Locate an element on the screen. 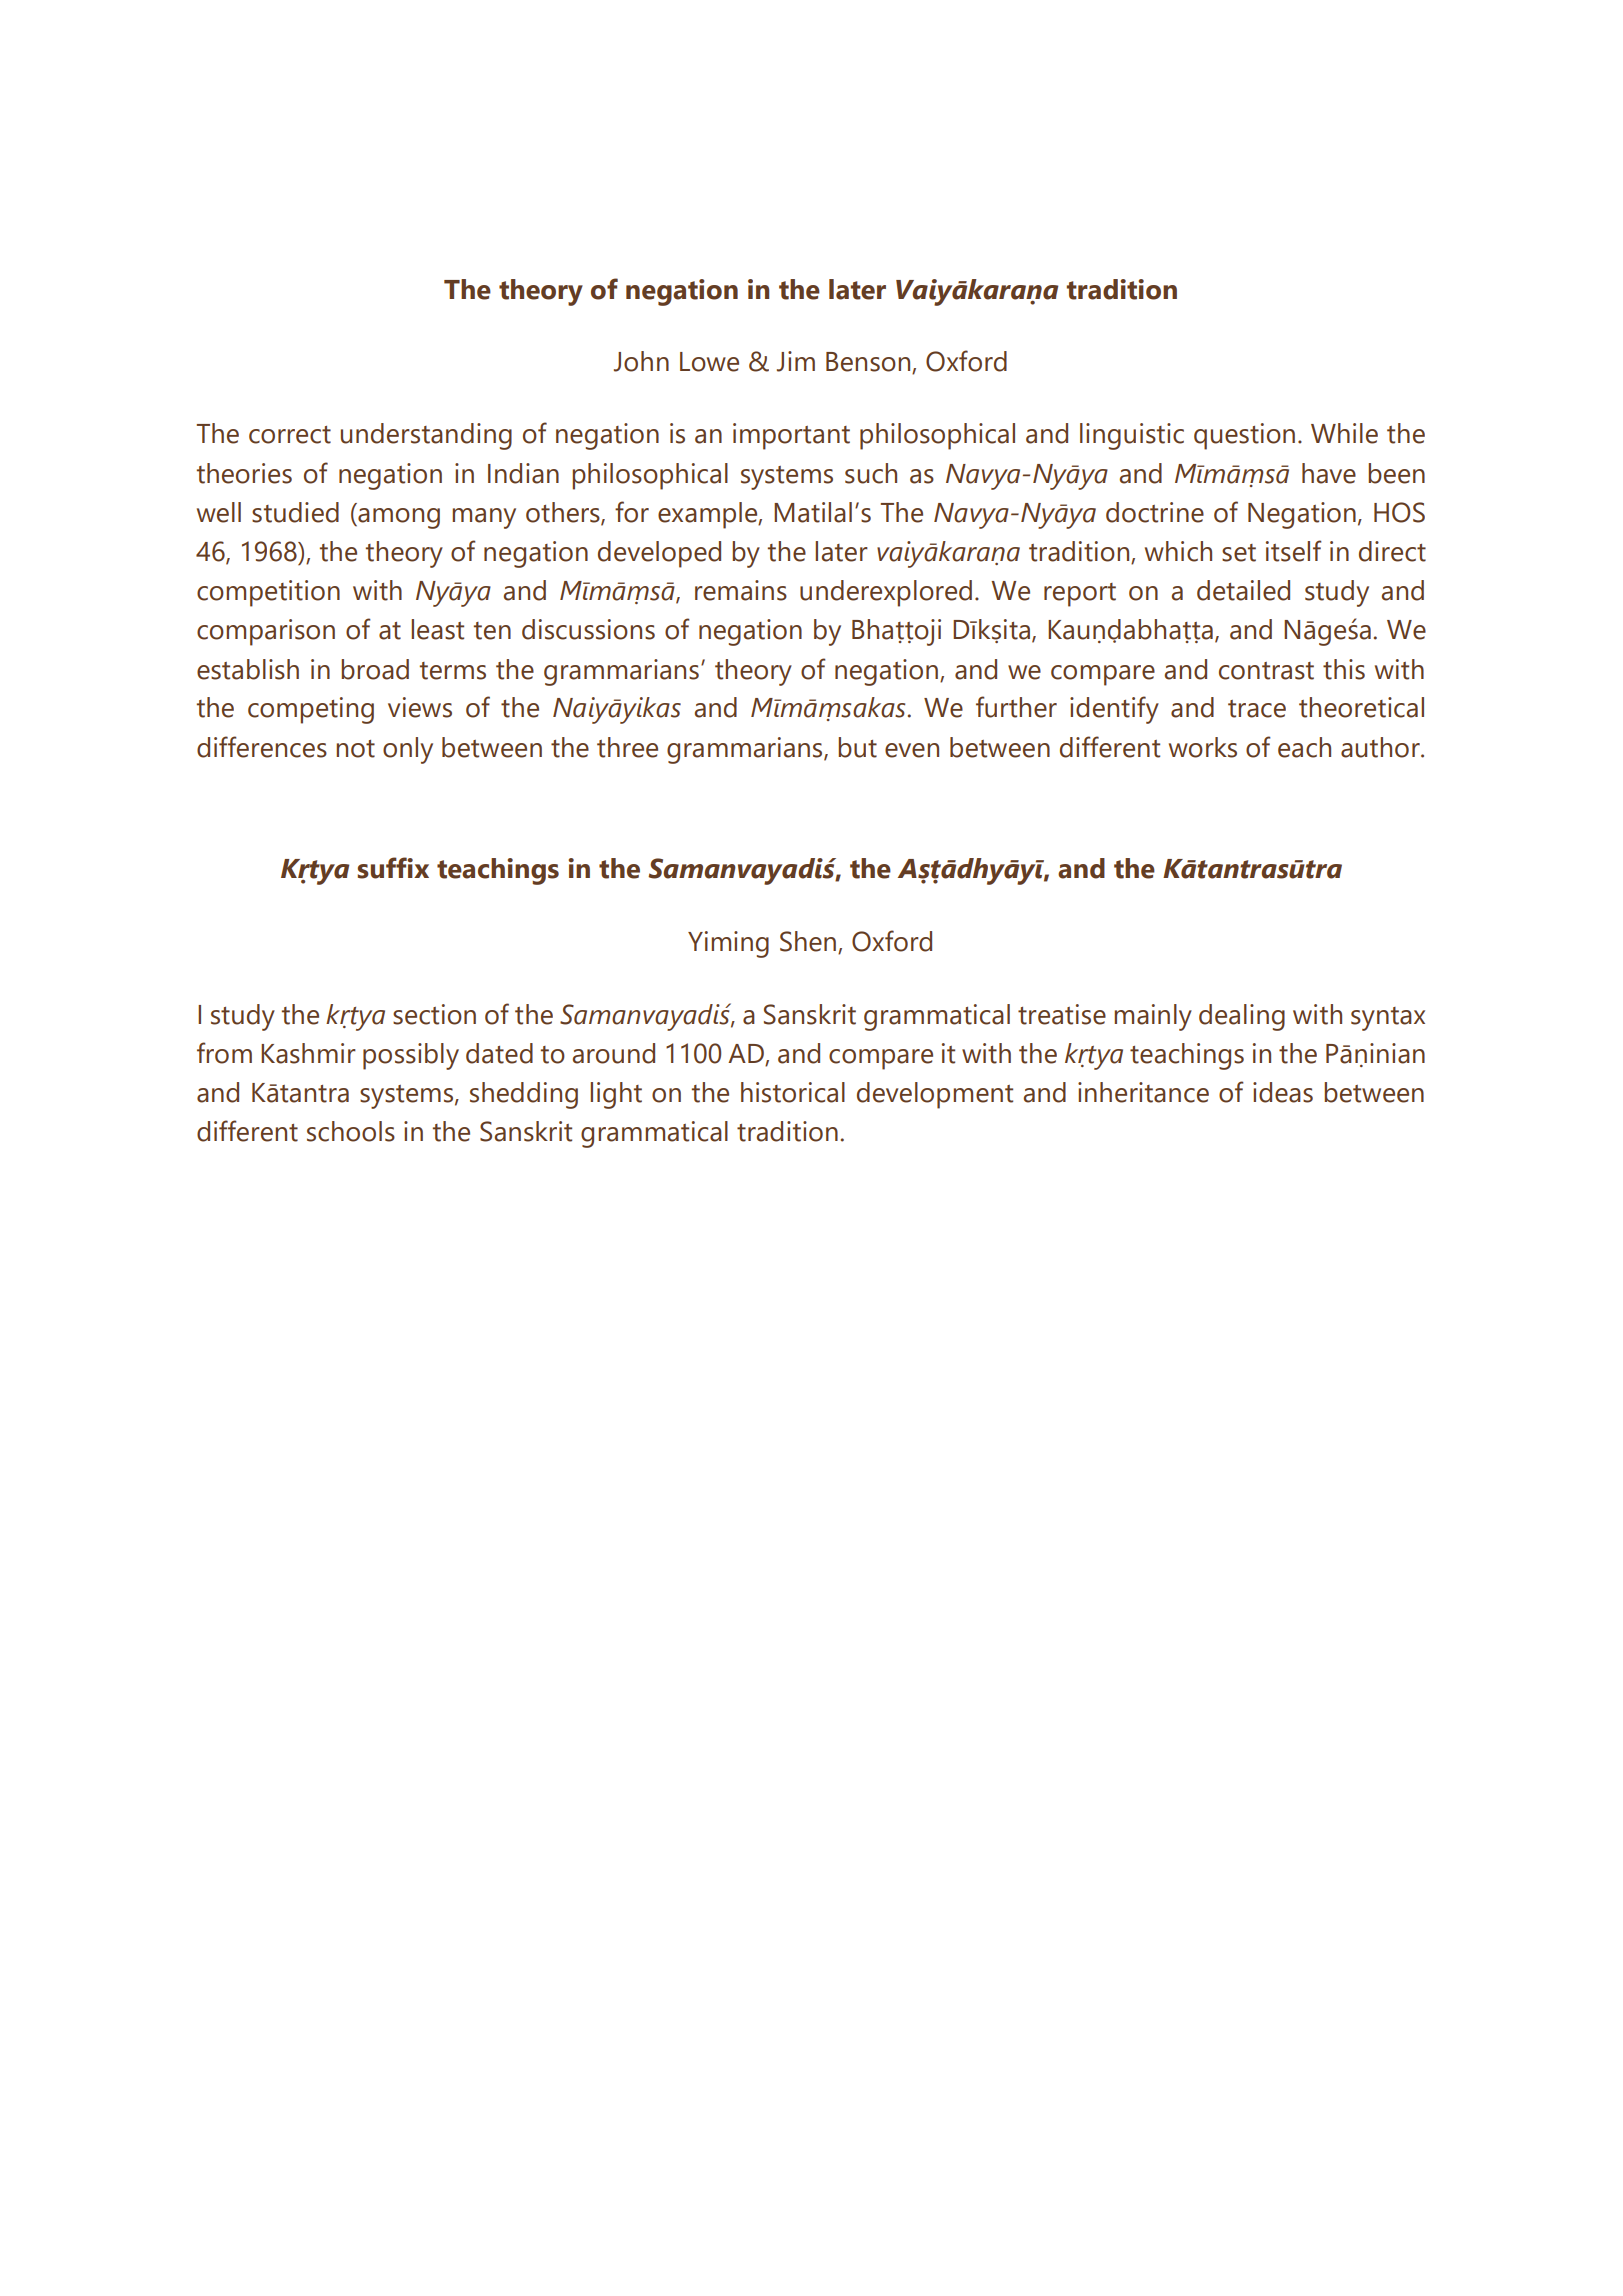 This screenshot has width=1623, height=2296. detailed is located at coordinates (1243, 590).
